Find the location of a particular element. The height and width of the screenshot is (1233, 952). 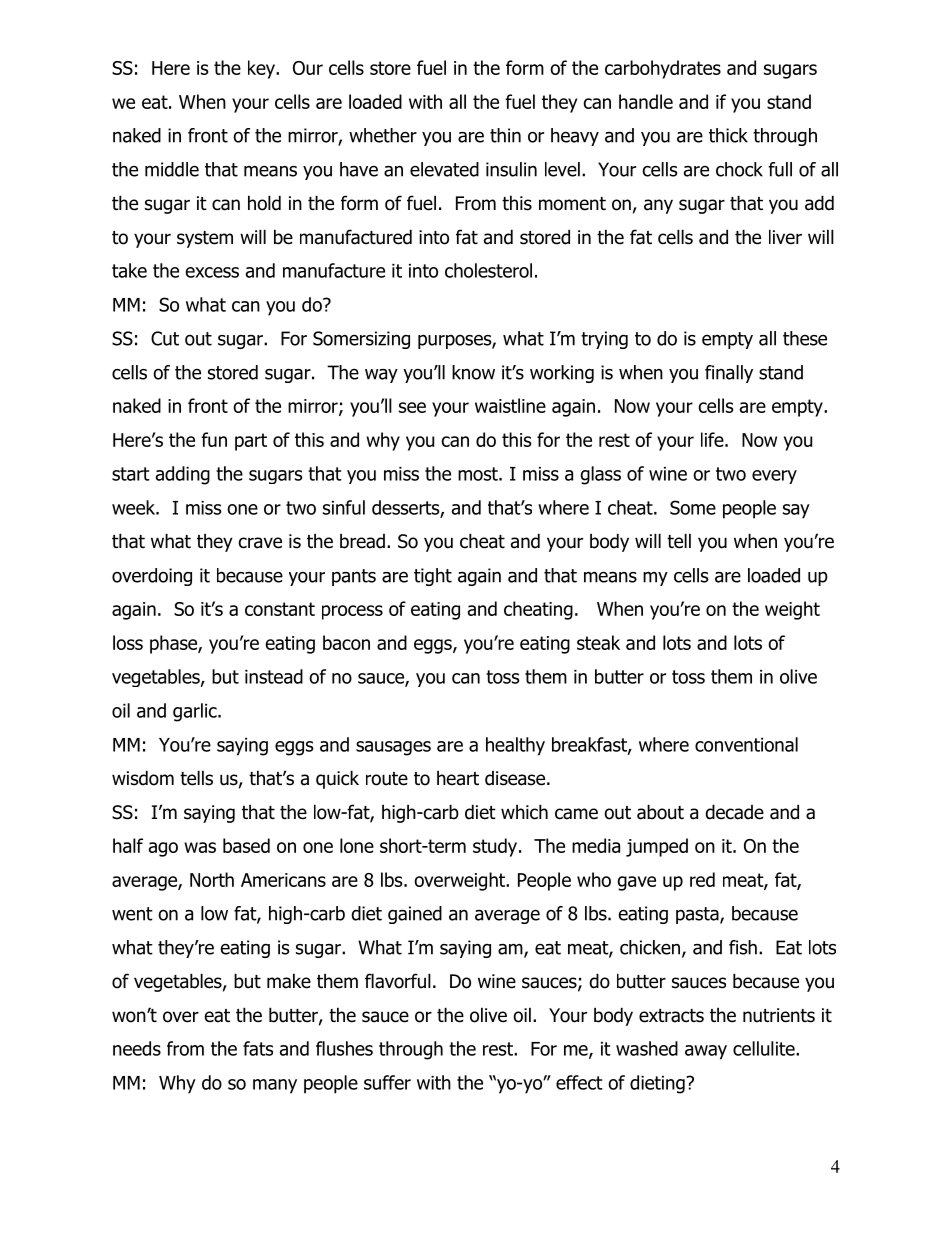

every is located at coordinates (774, 477).
